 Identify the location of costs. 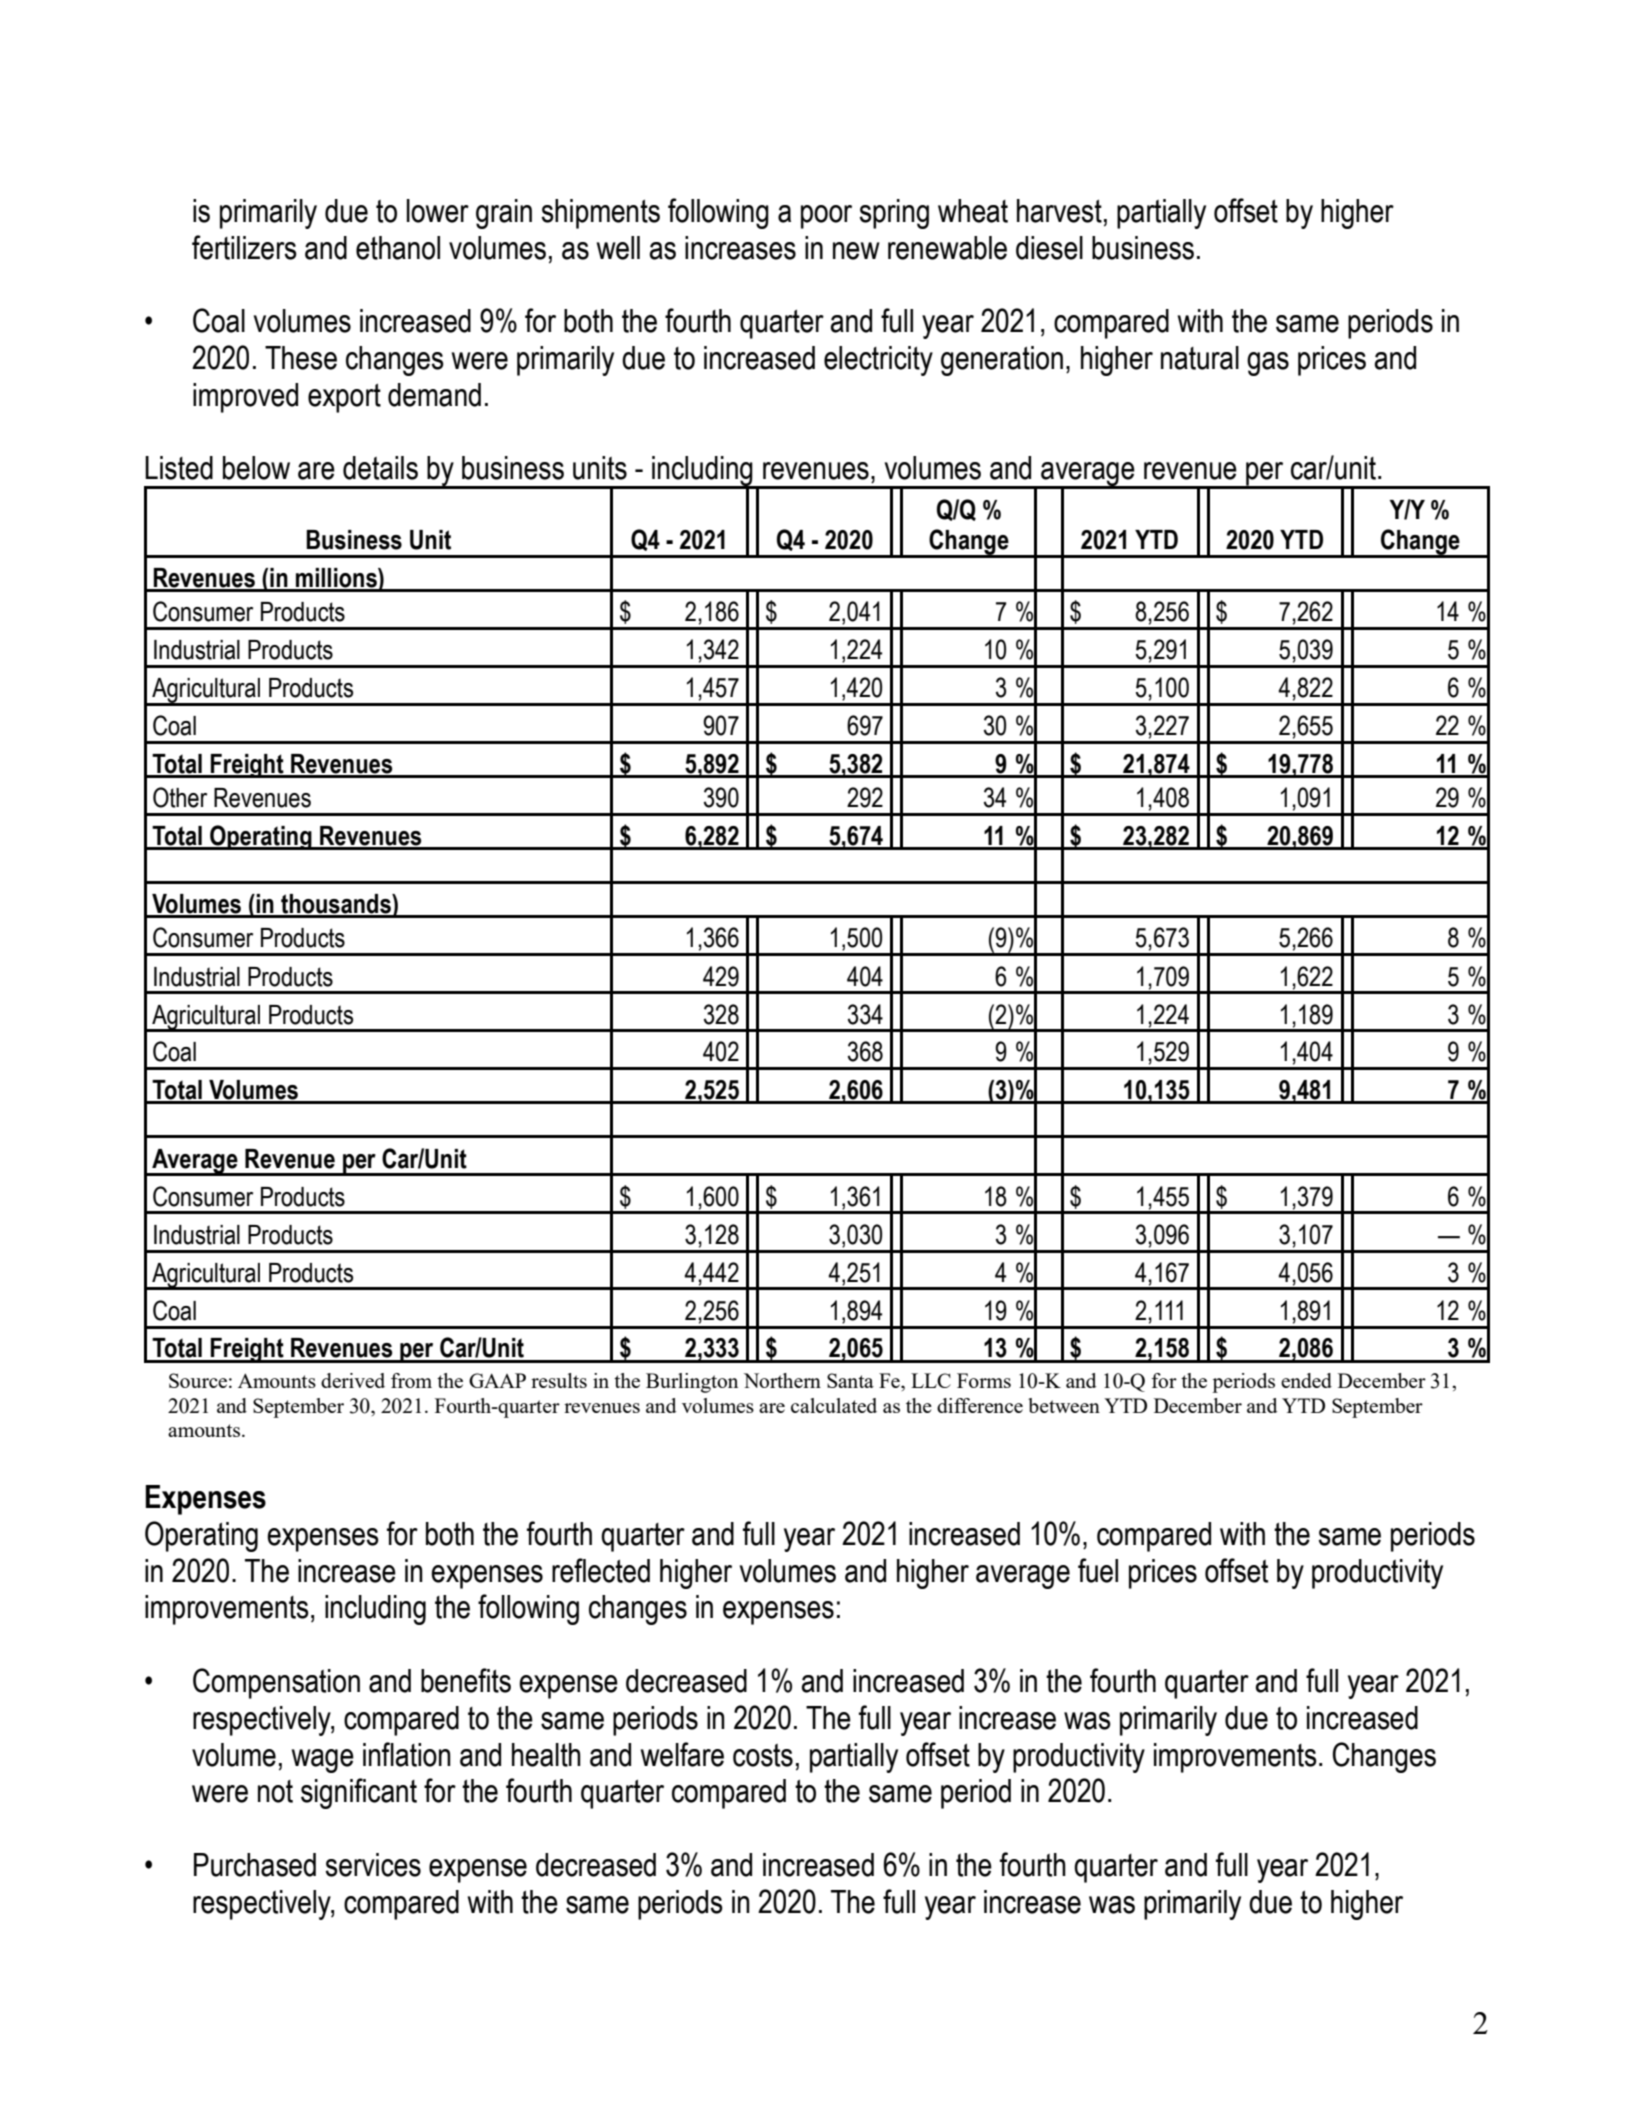
(763, 1755).
